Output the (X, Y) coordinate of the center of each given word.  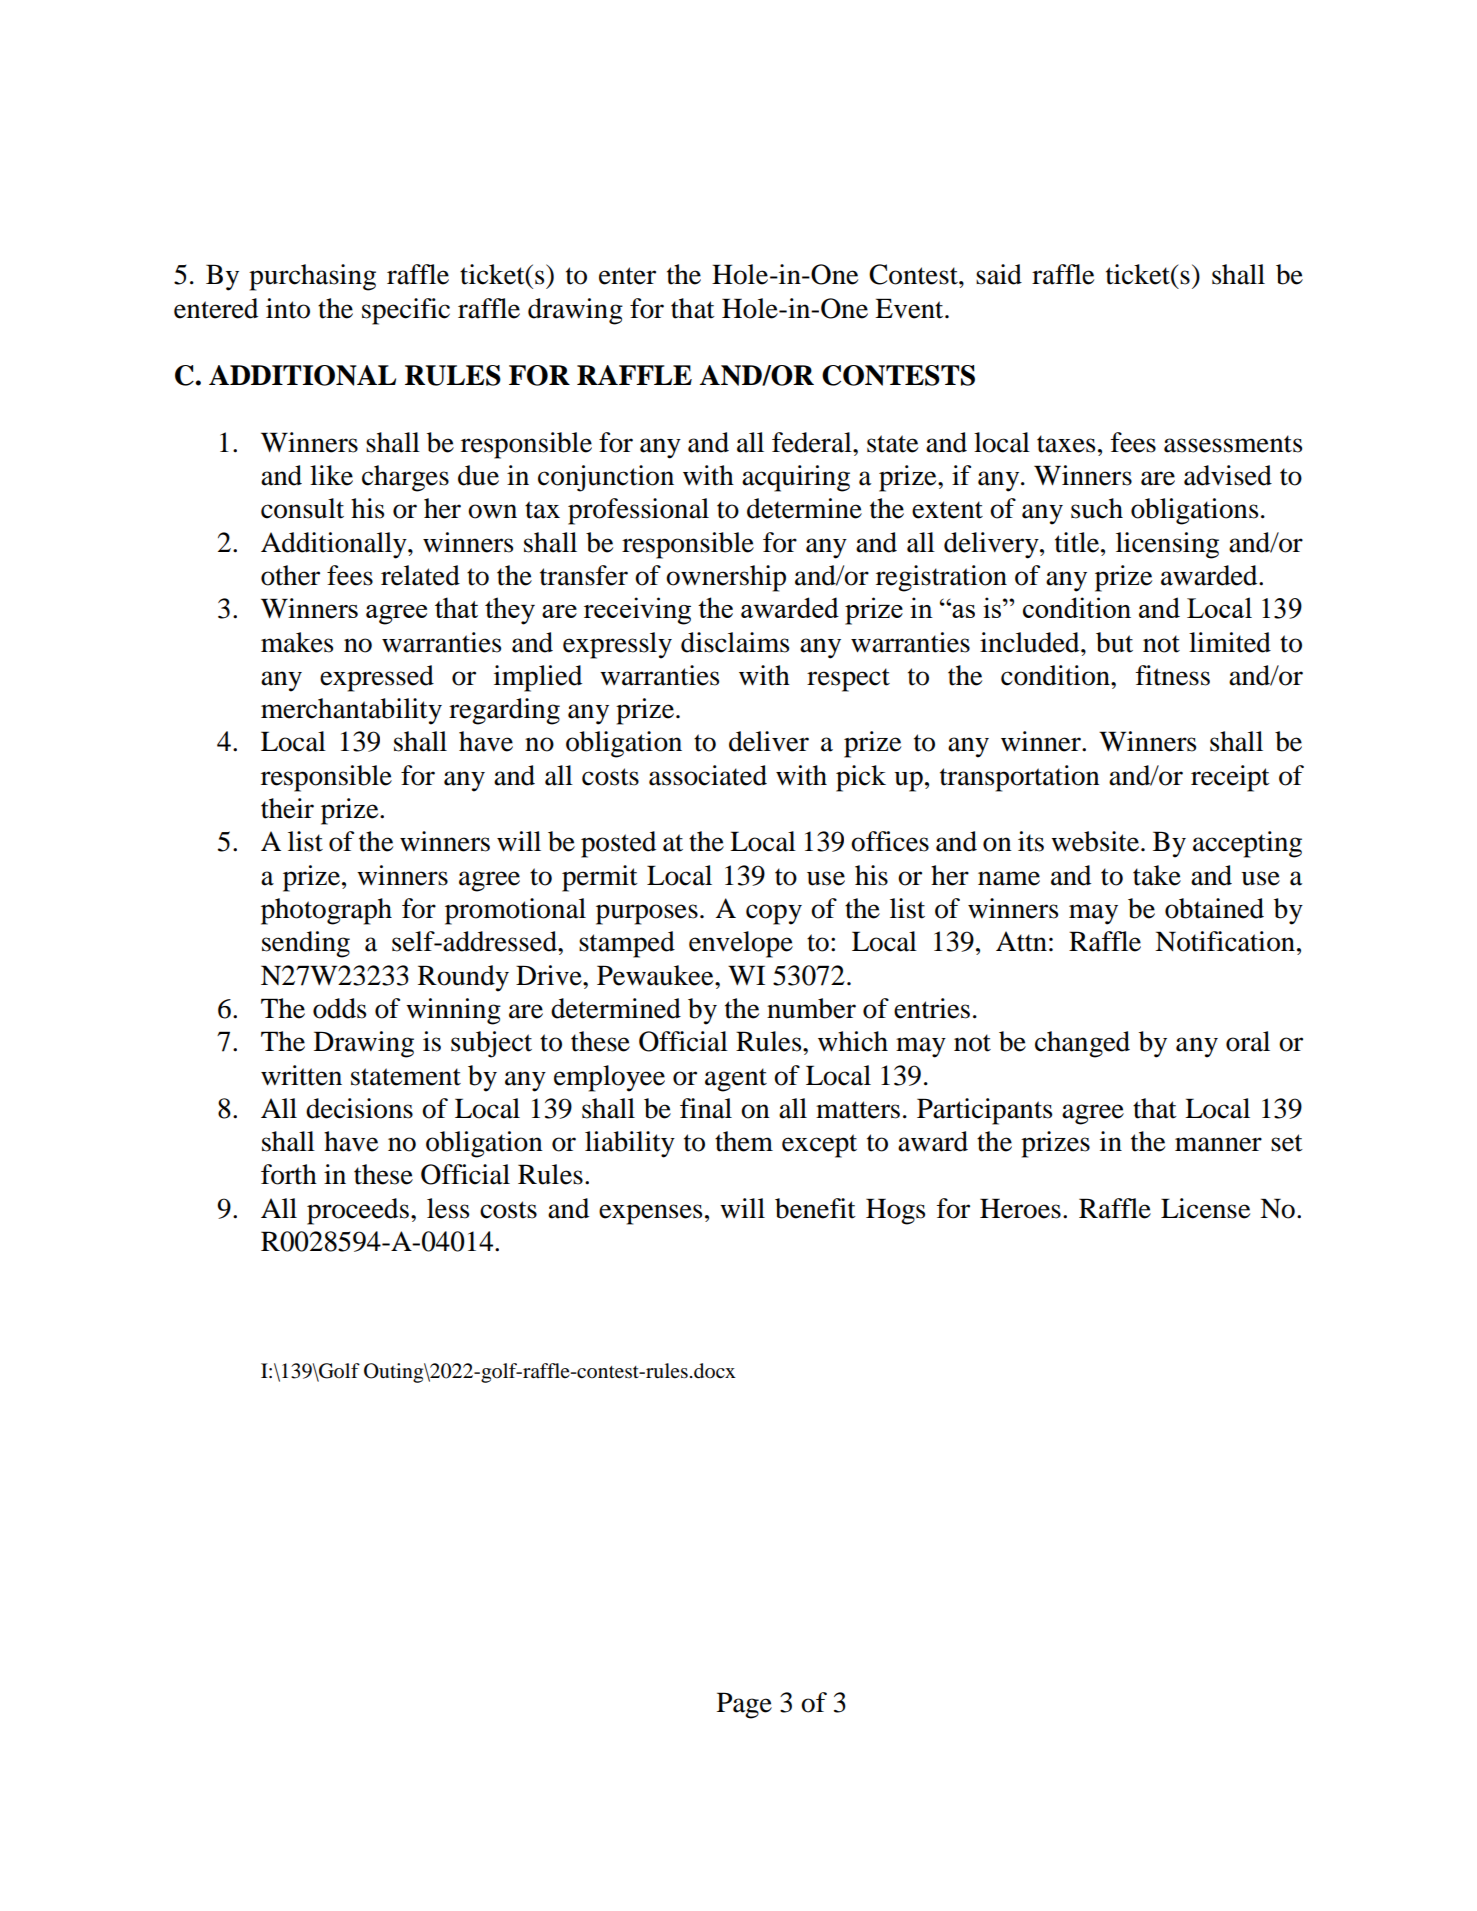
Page (744, 1705)
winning (453, 1011)
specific (406, 311)
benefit (815, 1208)
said (999, 274)
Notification (1225, 941)
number (811, 1008)
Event (910, 308)
